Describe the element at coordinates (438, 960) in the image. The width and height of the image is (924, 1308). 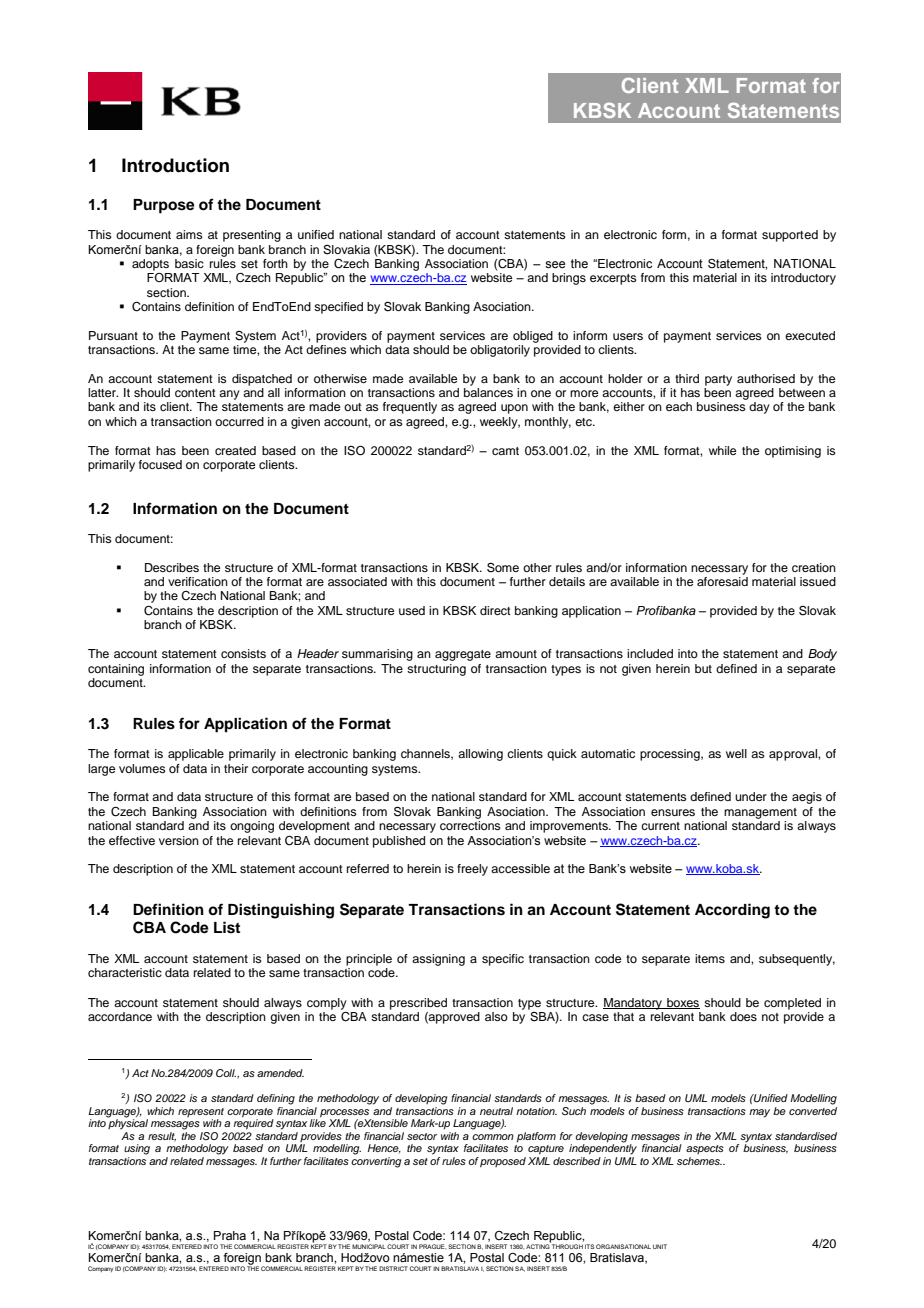
I see `assigning` at that location.
